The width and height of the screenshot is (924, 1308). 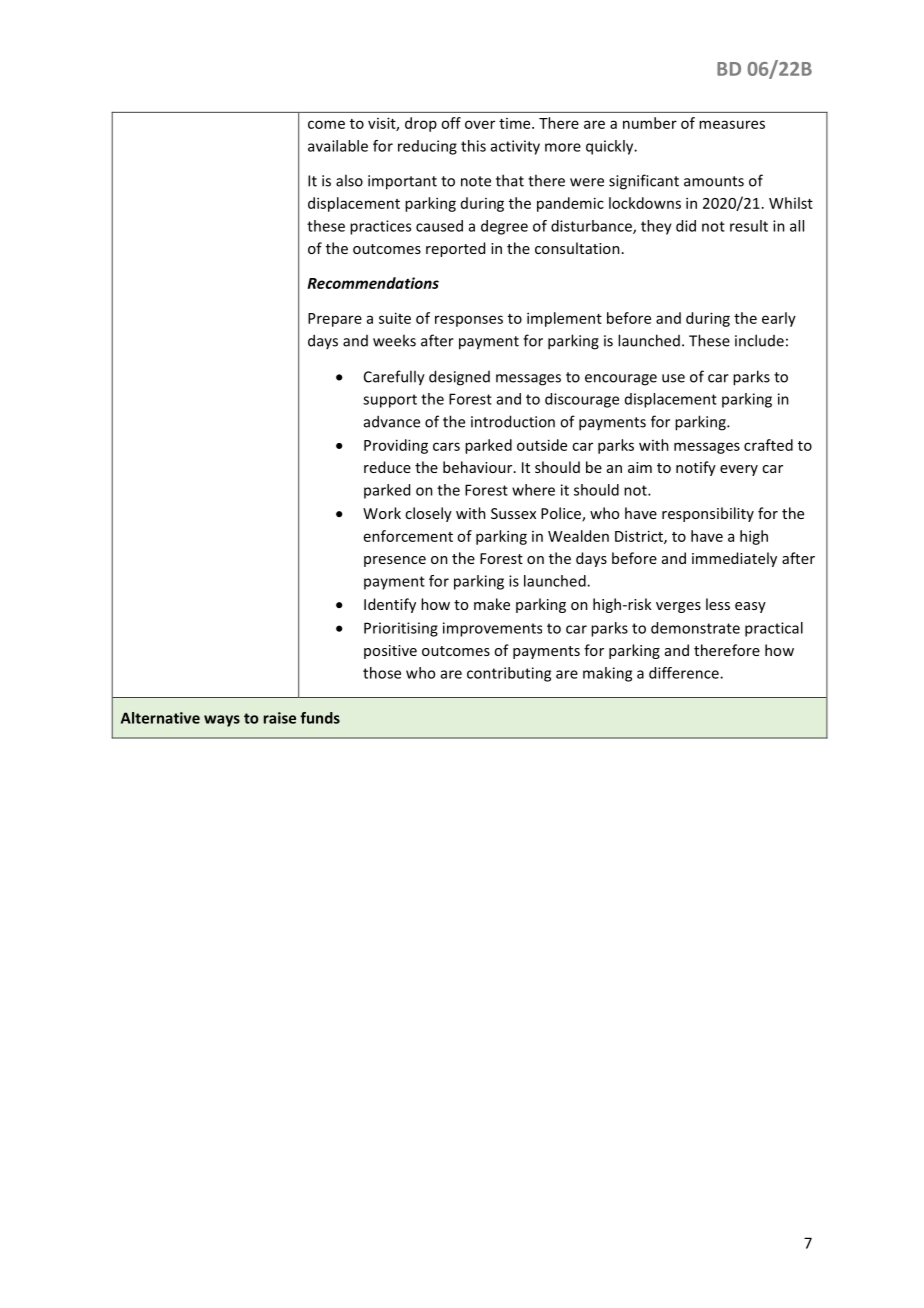 What do you see at coordinates (492, 604) in the screenshot?
I see `make` at bounding box center [492, 604].
